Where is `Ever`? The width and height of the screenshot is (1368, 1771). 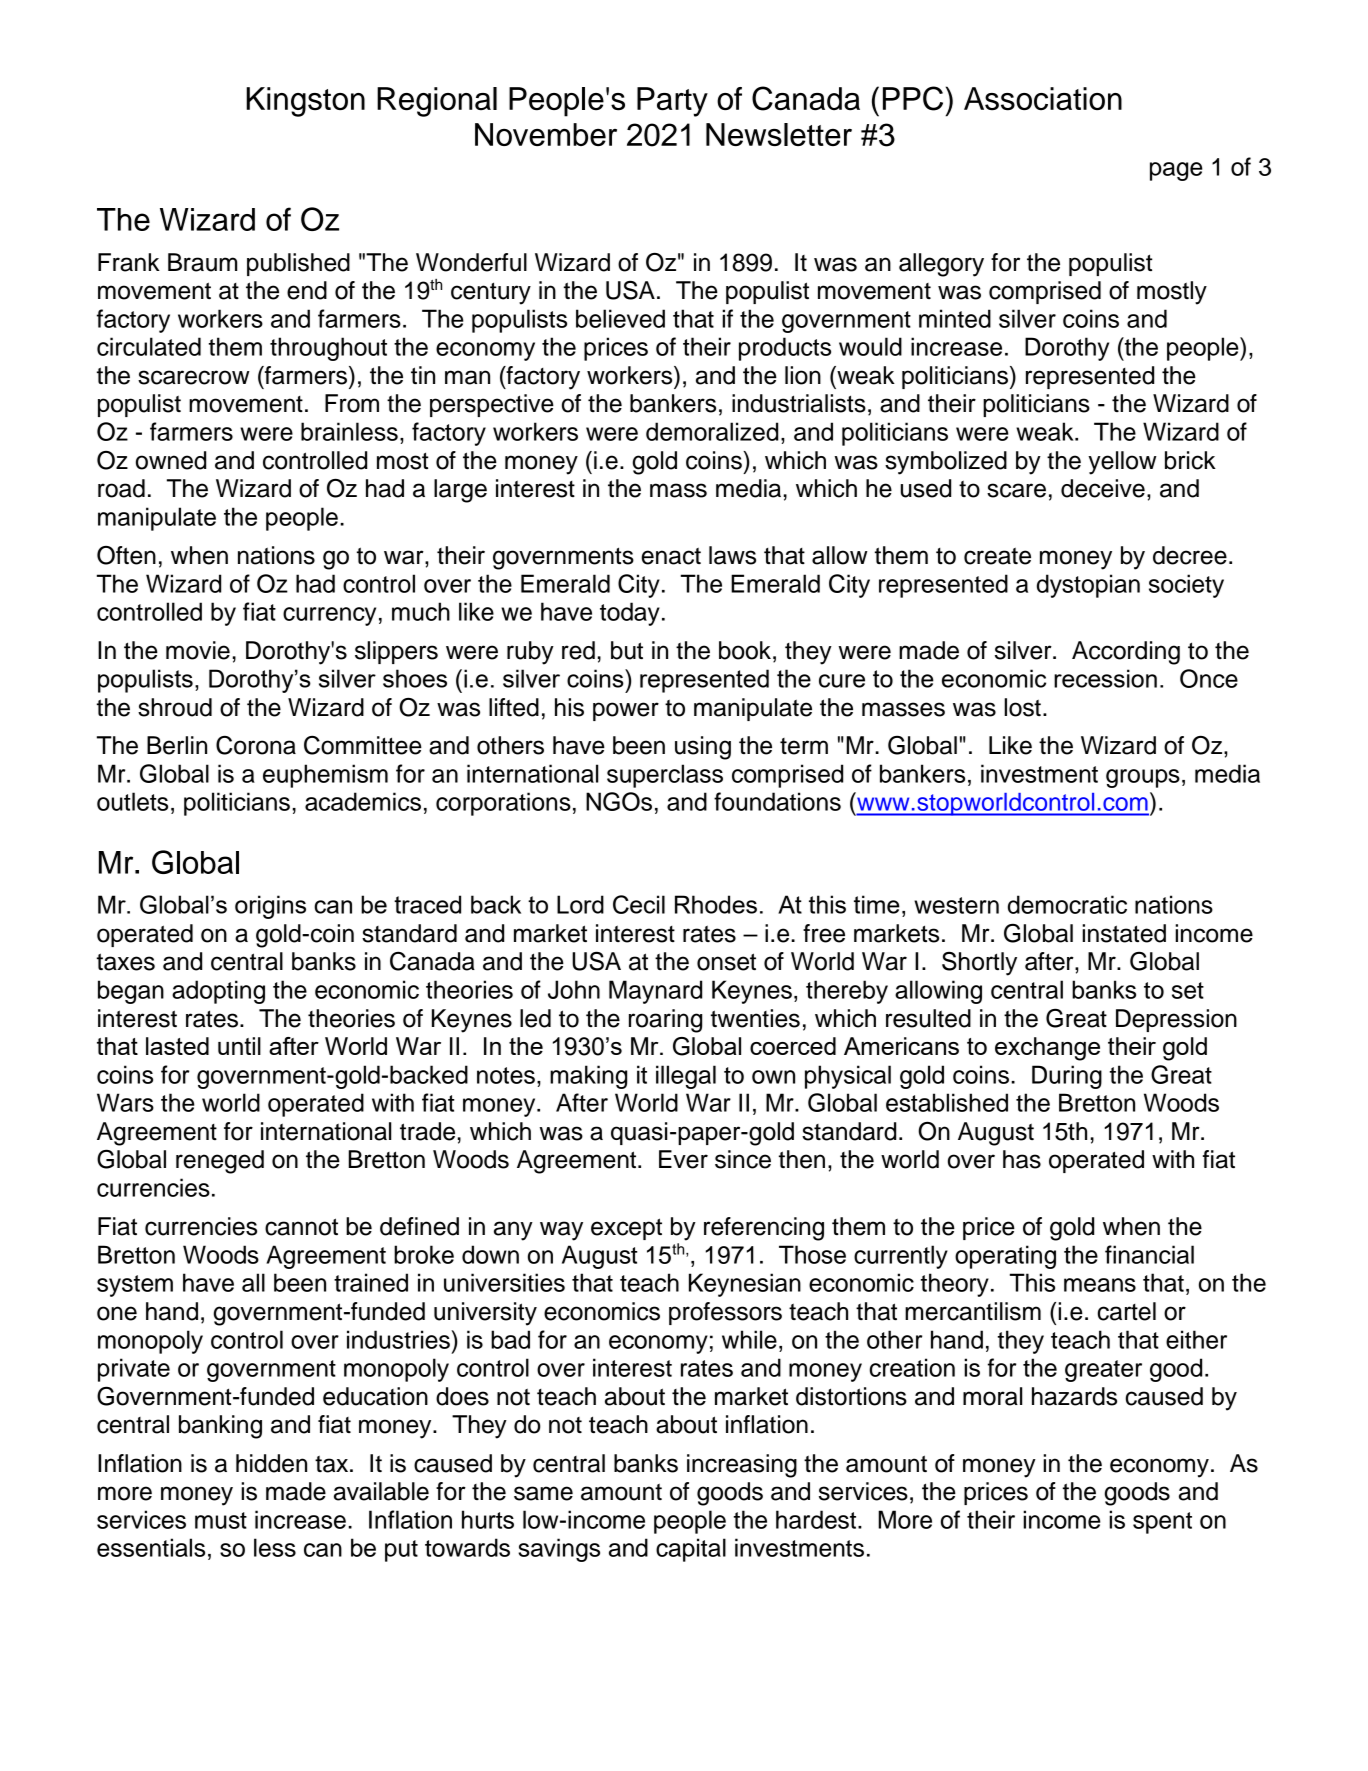
Ever is located at coordinates (683, 1159).
